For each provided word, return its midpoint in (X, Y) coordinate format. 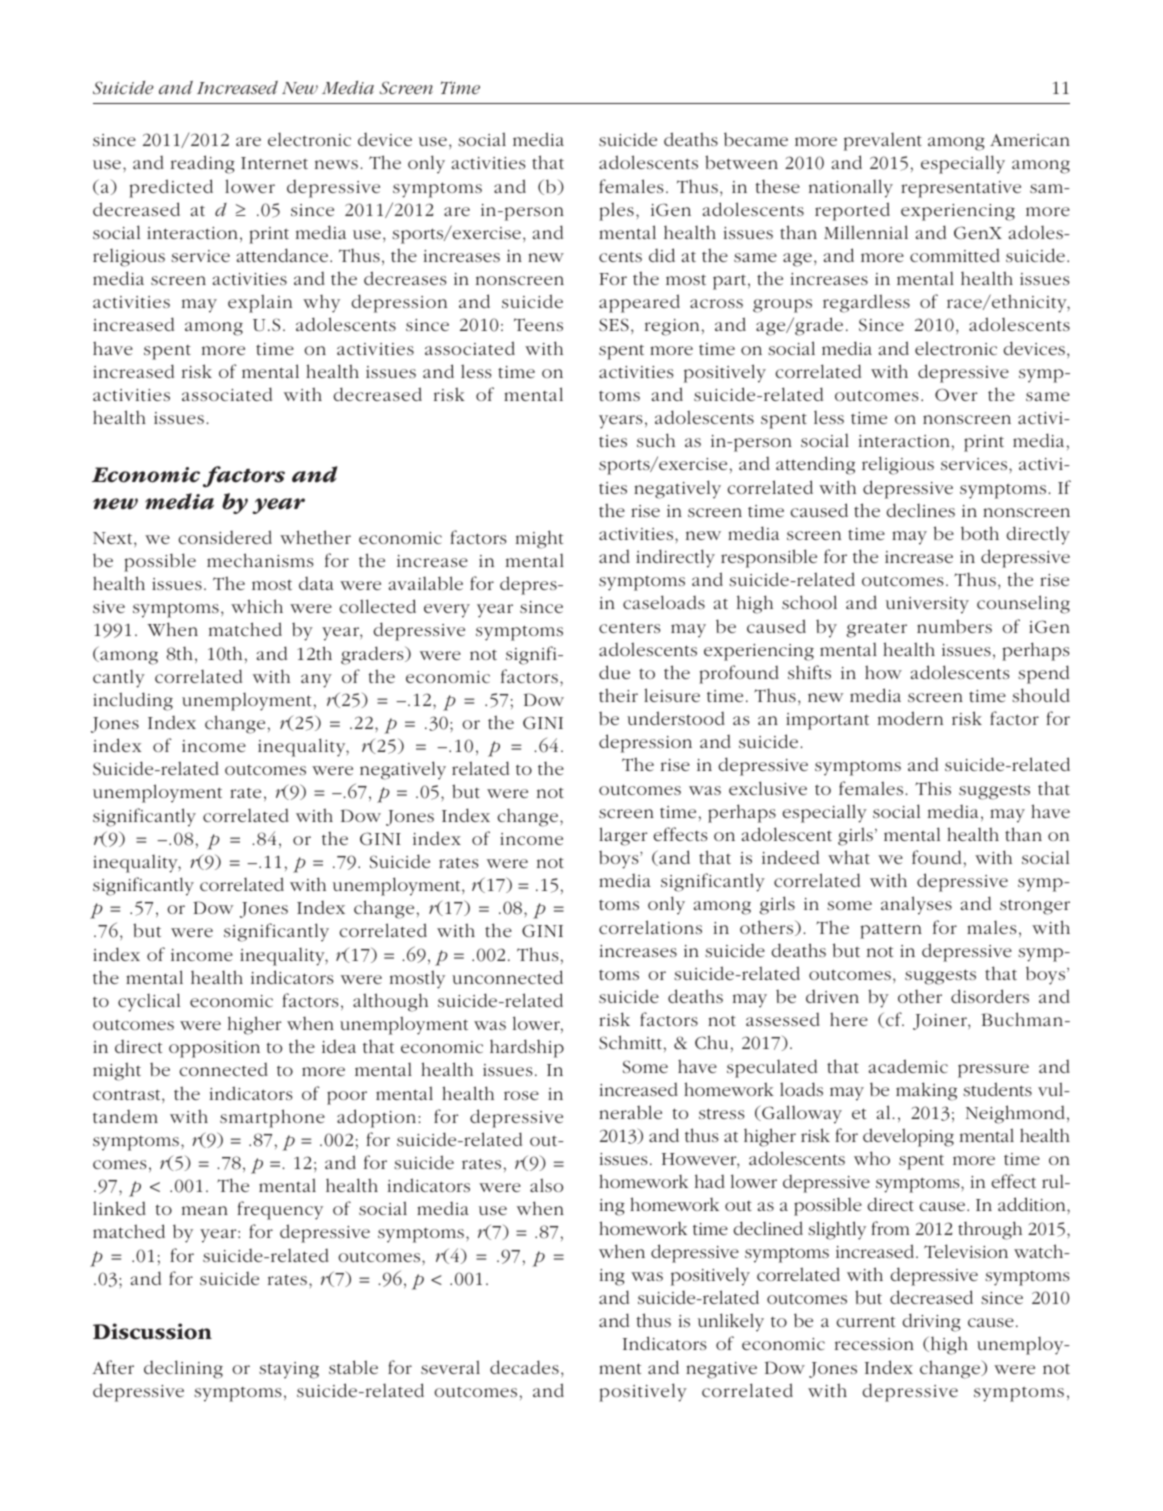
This (933, 788)
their (618, 695)
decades (524, 1367)
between (741, 162)
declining (183, 1369)
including (133, 701)
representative (961, 189)
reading (203, 164)
